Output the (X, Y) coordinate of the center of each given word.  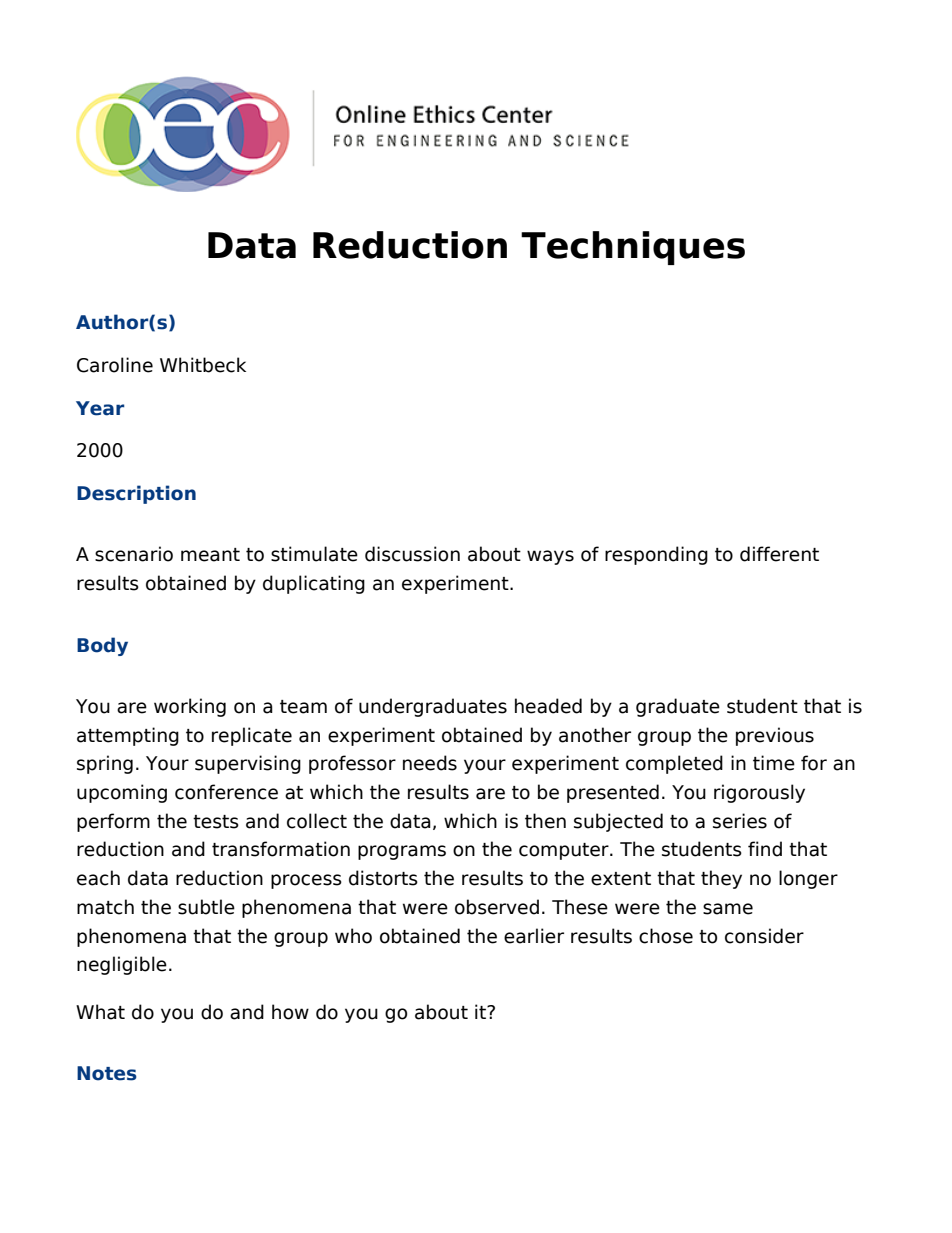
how (290, 1012)
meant (210, 555)
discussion (412, 554)
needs (430, 763)
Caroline (115, 365)
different (779, 554)
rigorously (759, 793)
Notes (107, 1073)
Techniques (633, 248)
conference (226, 792)
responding (656, 555)
